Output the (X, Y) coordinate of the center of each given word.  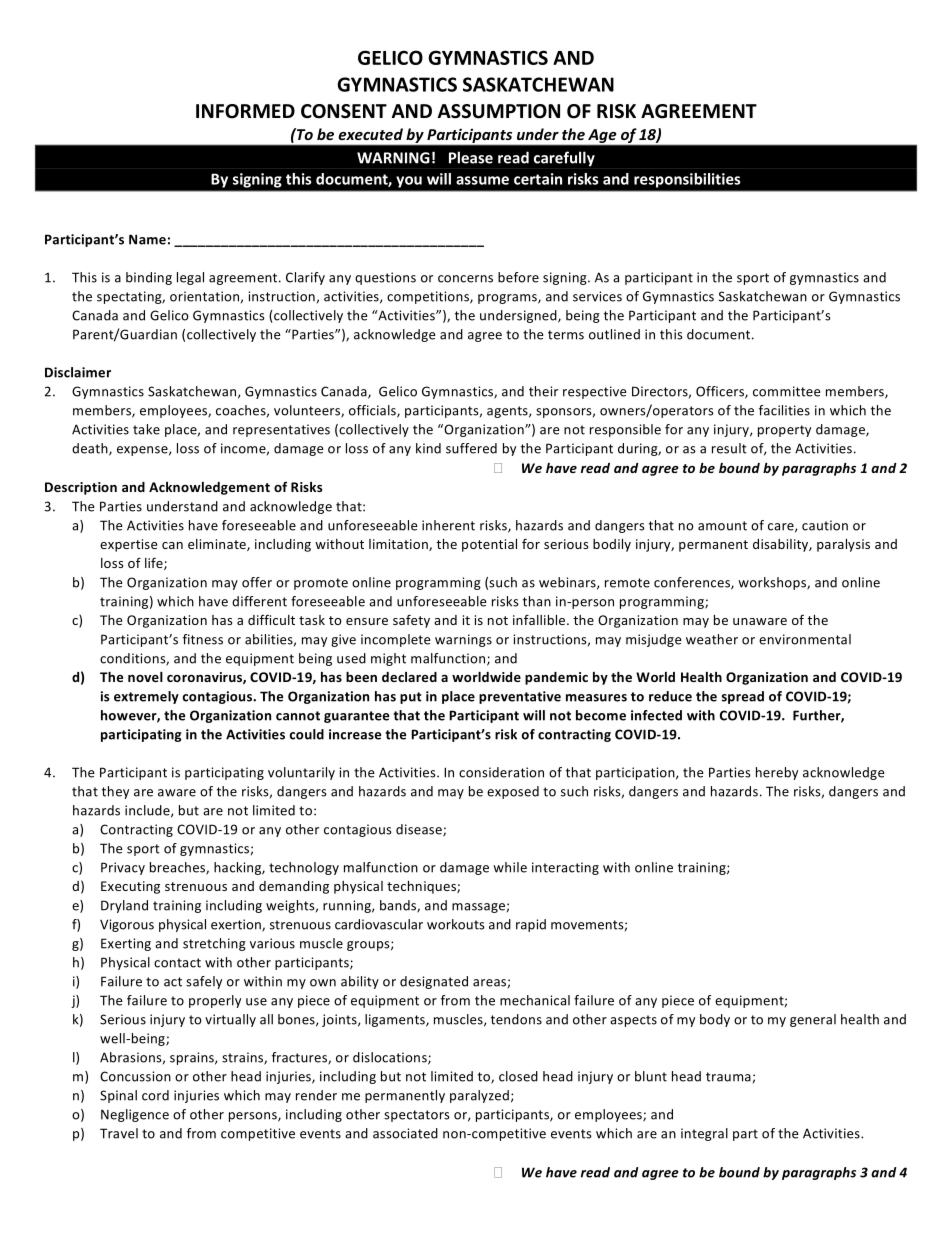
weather (712, 639)
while (510, 867)
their (543, 391)
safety (411, 621)
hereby (777, 773)
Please (471, 157)
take (146, 429)
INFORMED (245, 111)
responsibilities (687, 180)
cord (155, 1095)
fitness (203, 639)
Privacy (123, 868)
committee (786, 391)
